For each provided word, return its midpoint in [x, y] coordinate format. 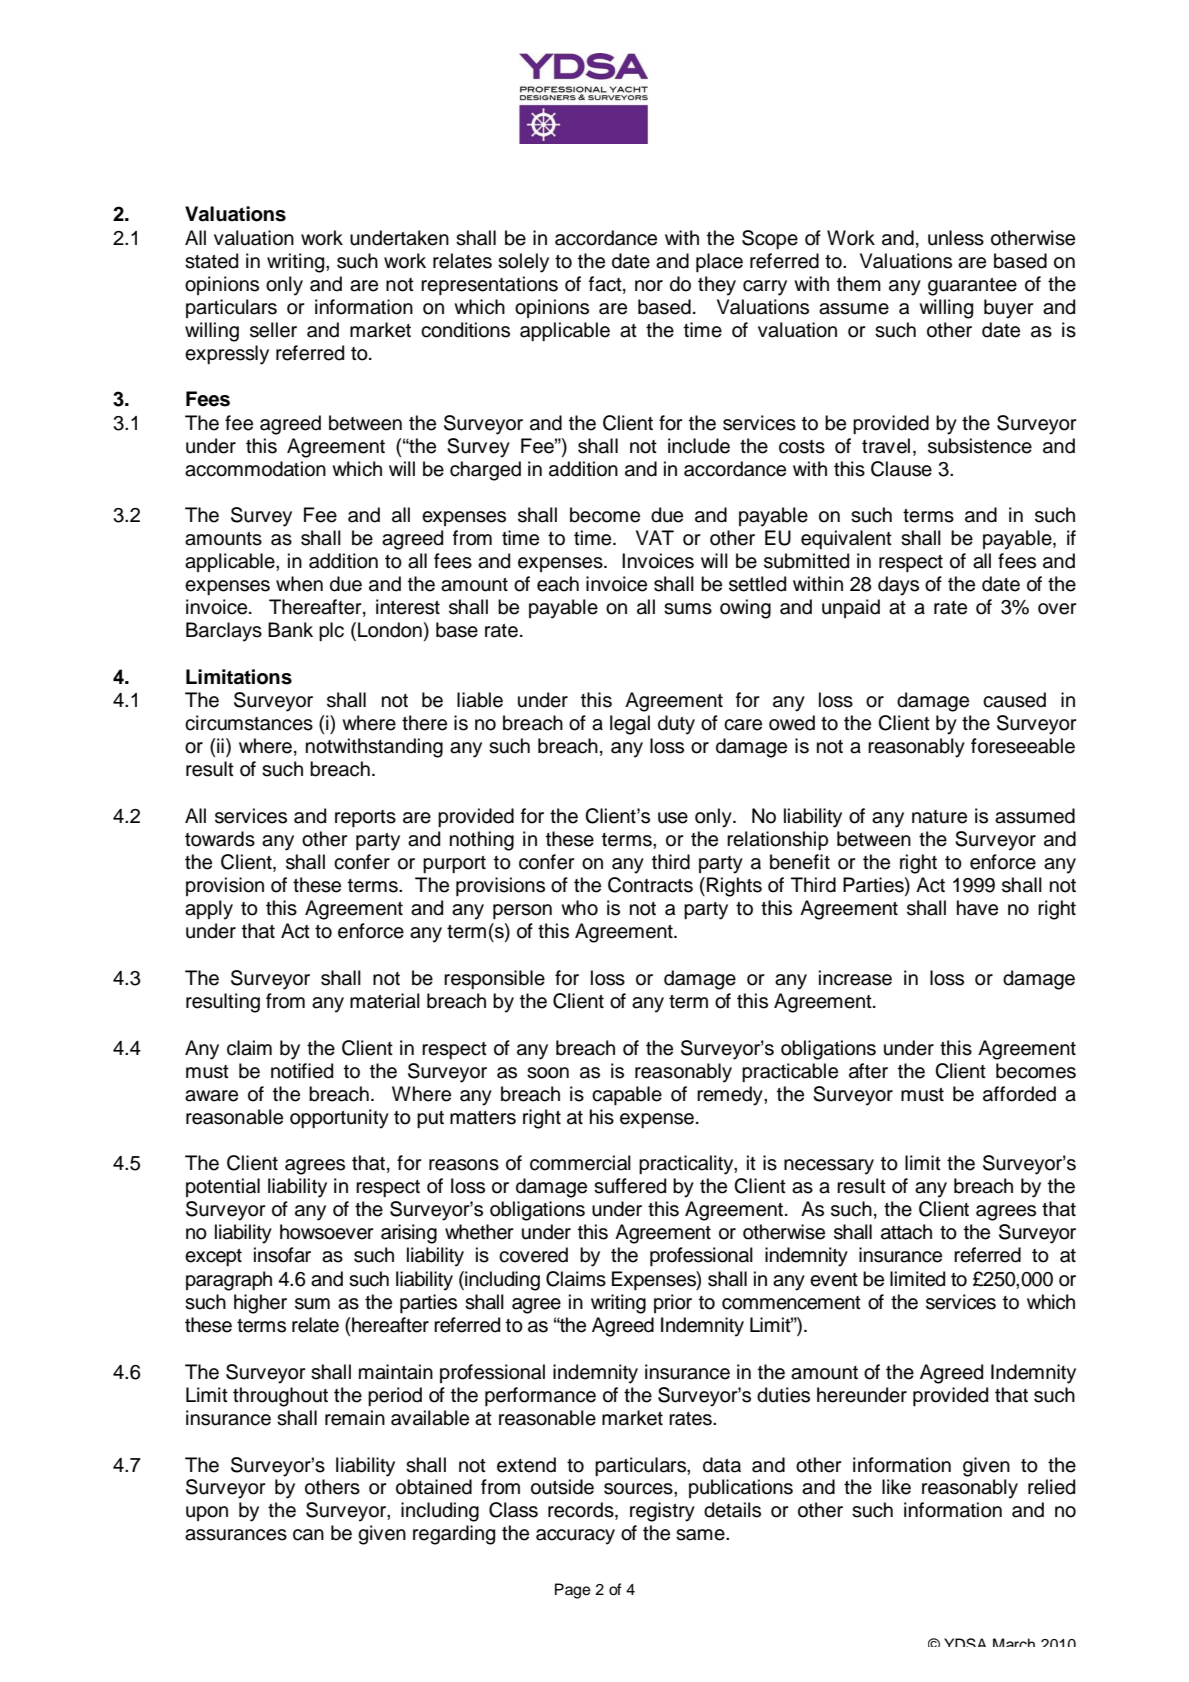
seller [273, 330]
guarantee [972, 287]
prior [673, 1303]
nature [939, 817]
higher [260, 1304]
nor [649, 286]
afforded [1019, 1094]
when [299, 584]
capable [627, 1095]
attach [906, 1232]
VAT [655, 537]
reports [365, 818]
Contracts [650, 885]
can [308, 1535]
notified [302, 1071]
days [898, 586]
